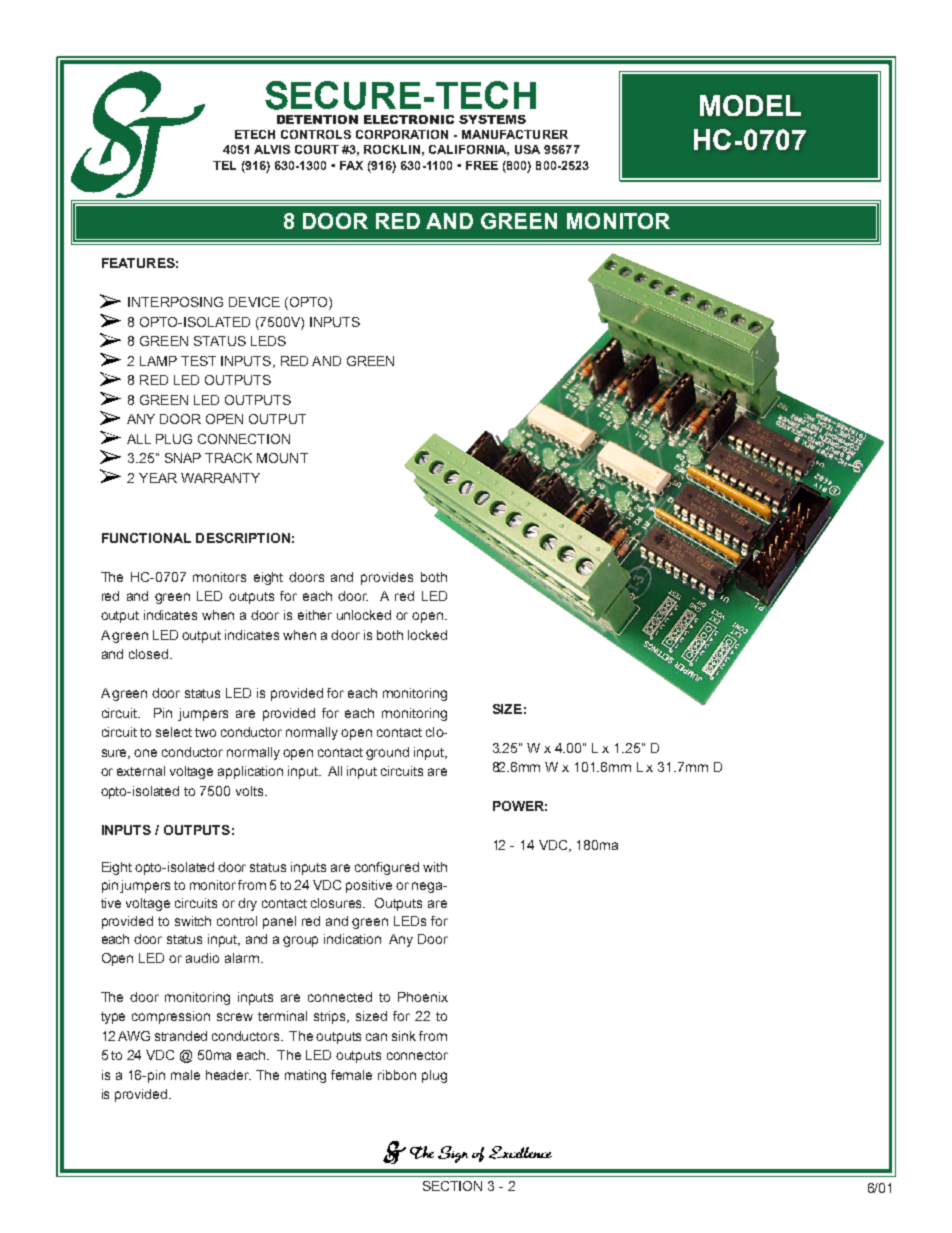 The height and width of the screenshot is (1233, 952). Describe the element at coordinates (387, 578) in the screenshot. I see `provides` at that location.
